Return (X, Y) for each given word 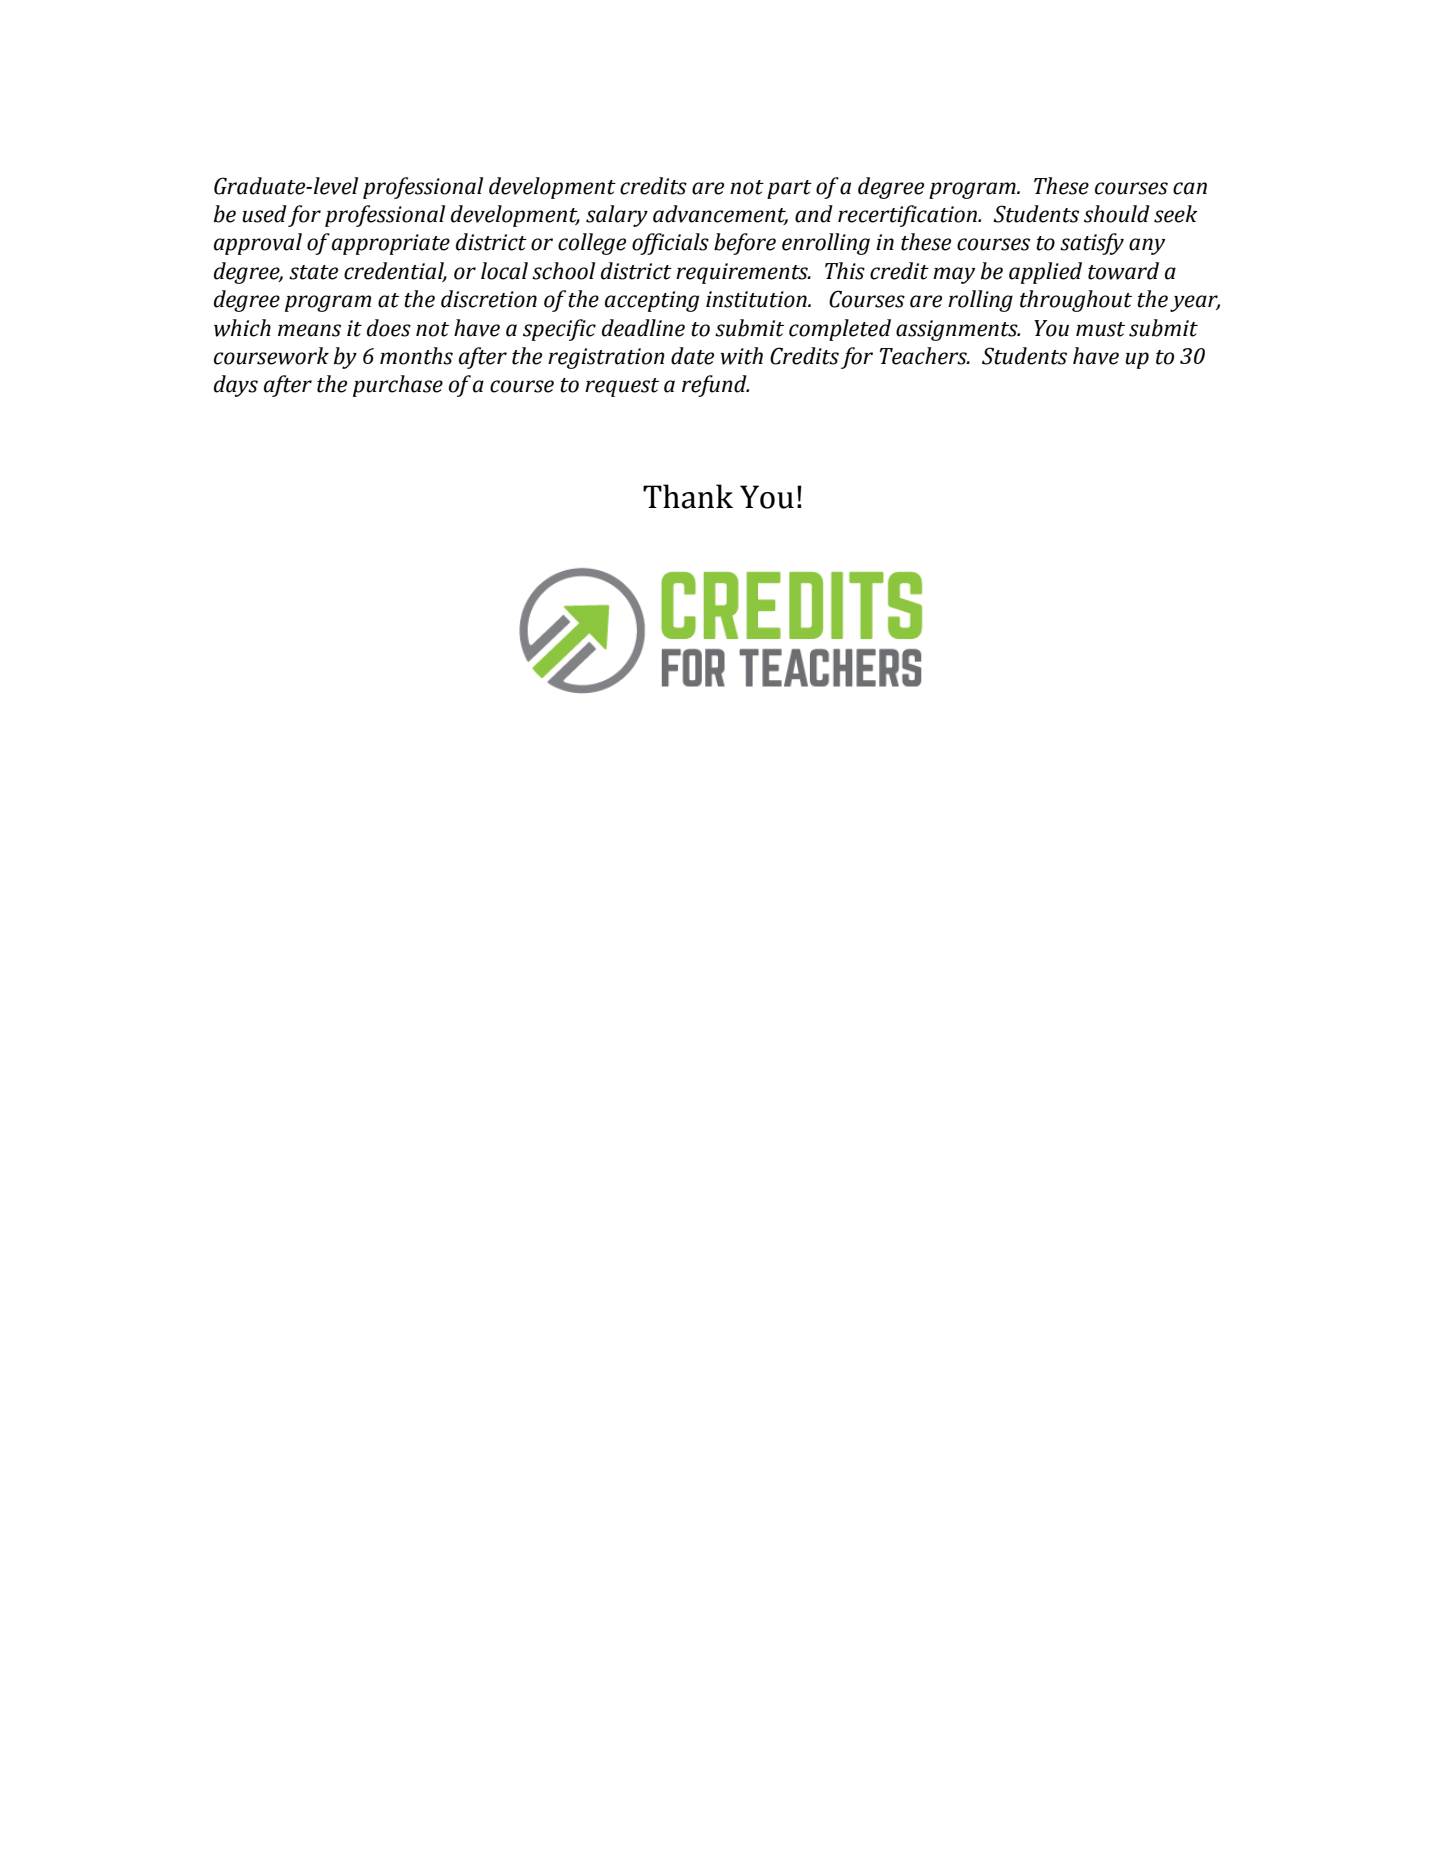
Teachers (924, 356)
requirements (743, 273)
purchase (398, 386)
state (313, 272)
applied (1045, 273)
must (1100, 329)
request (622, 387)
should (1117, 214)
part (789, 189)
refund (715, 386)
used (264, 214)
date (692, 356)
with (741, 356)
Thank (688, 496)
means (309, 330)
